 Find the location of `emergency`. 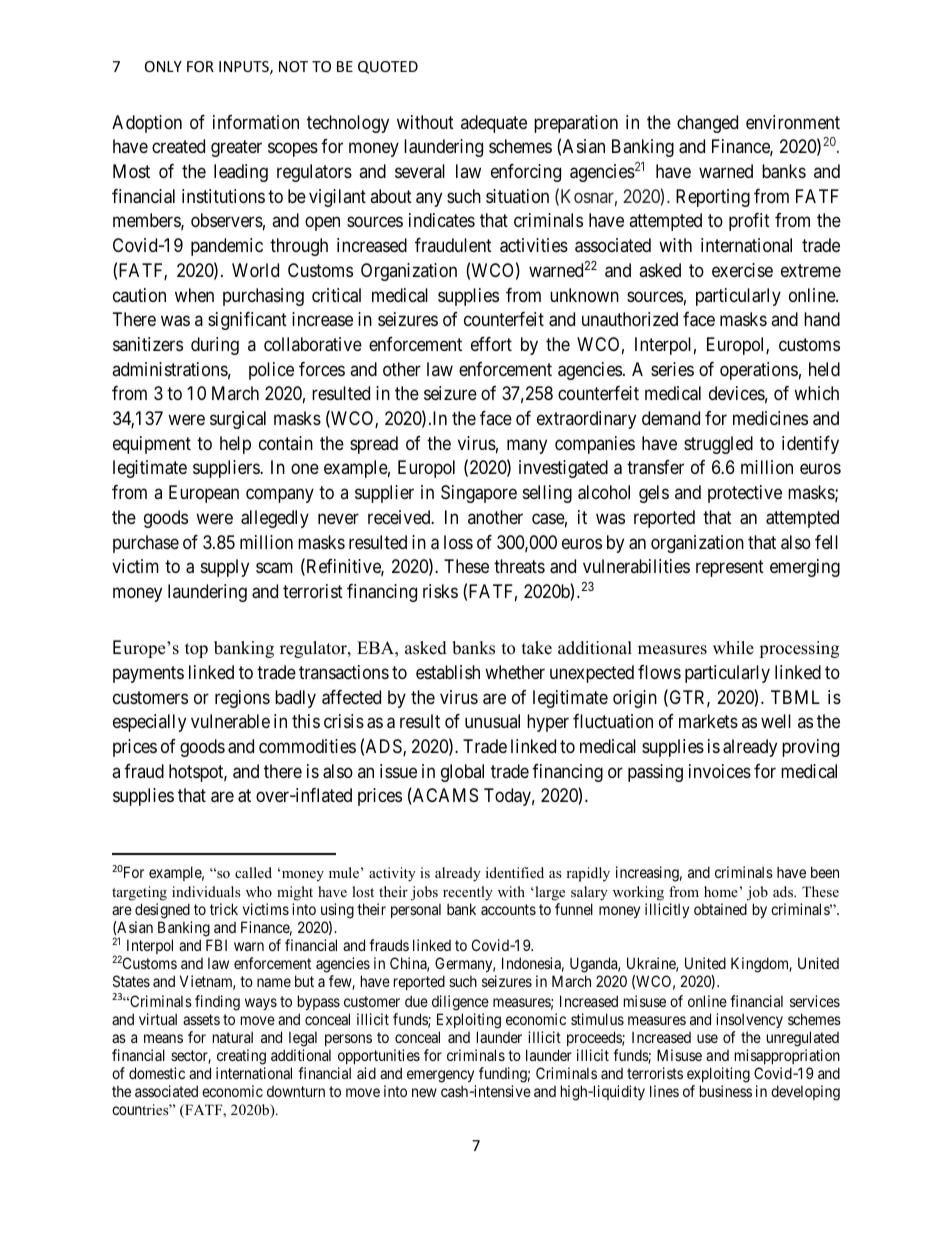

emergency is located at coordinates (440, 1076).
